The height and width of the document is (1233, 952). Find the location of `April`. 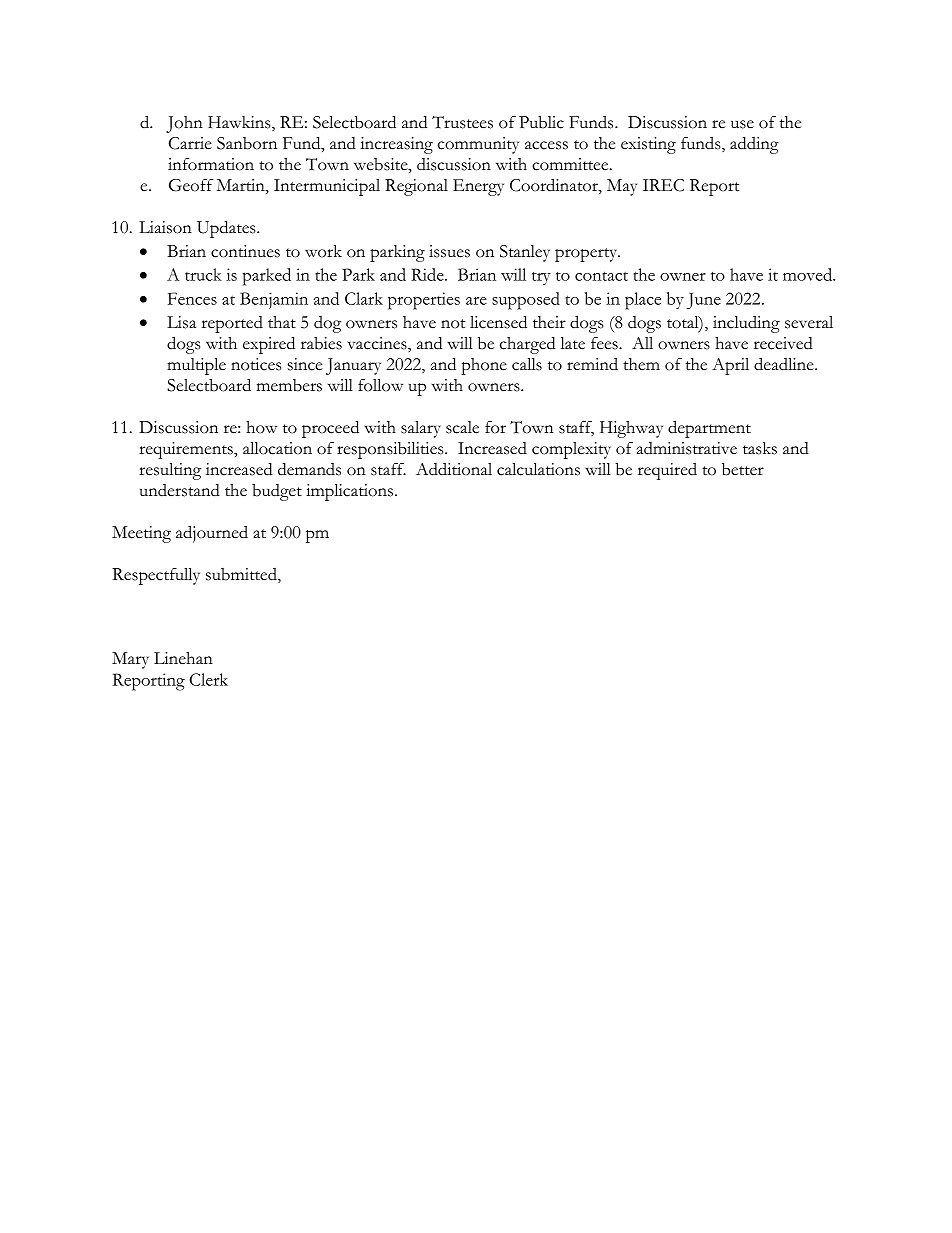

April is located at coordinates (730, 366).
